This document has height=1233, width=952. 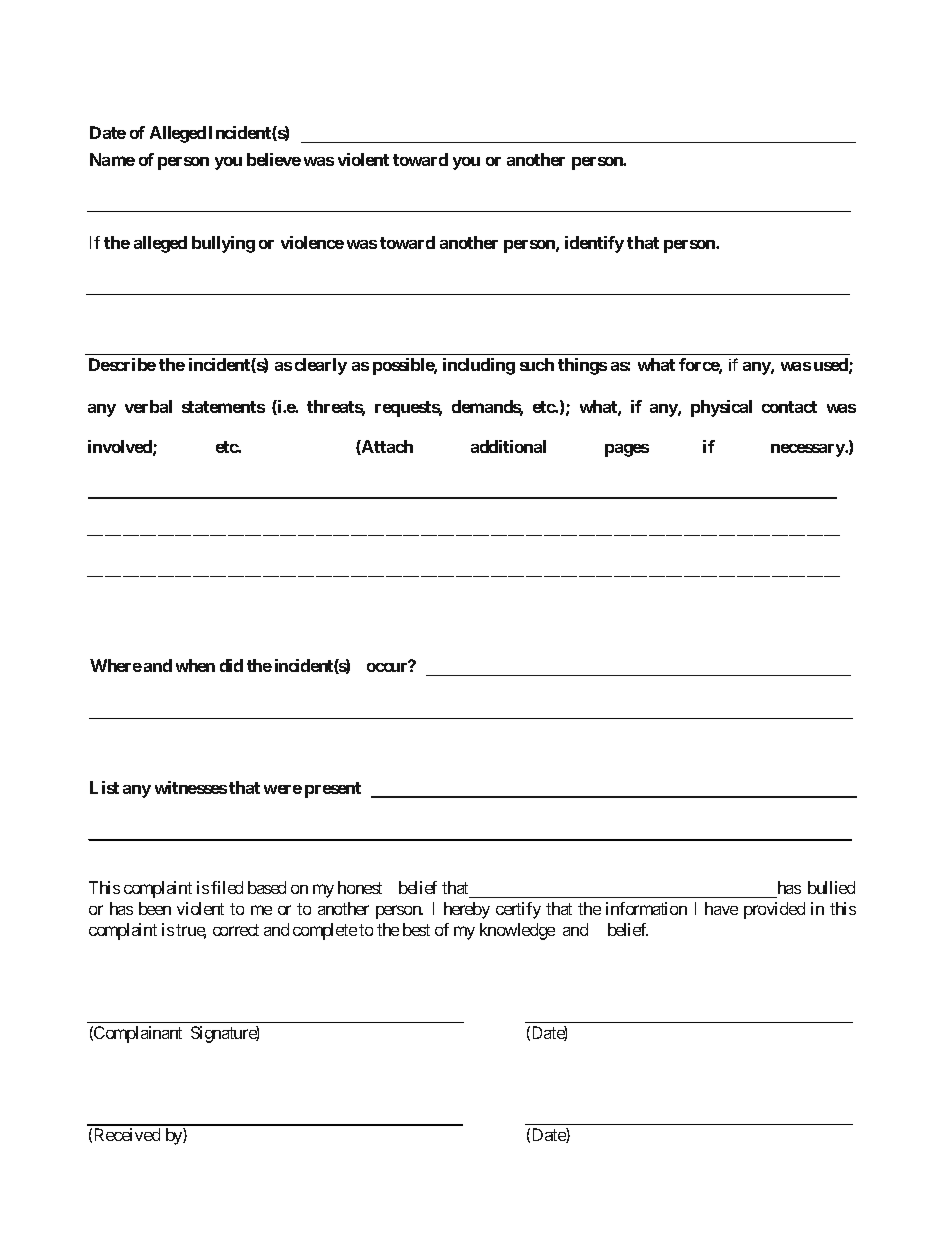 I want to click on things, so click(x=582, y=366).
